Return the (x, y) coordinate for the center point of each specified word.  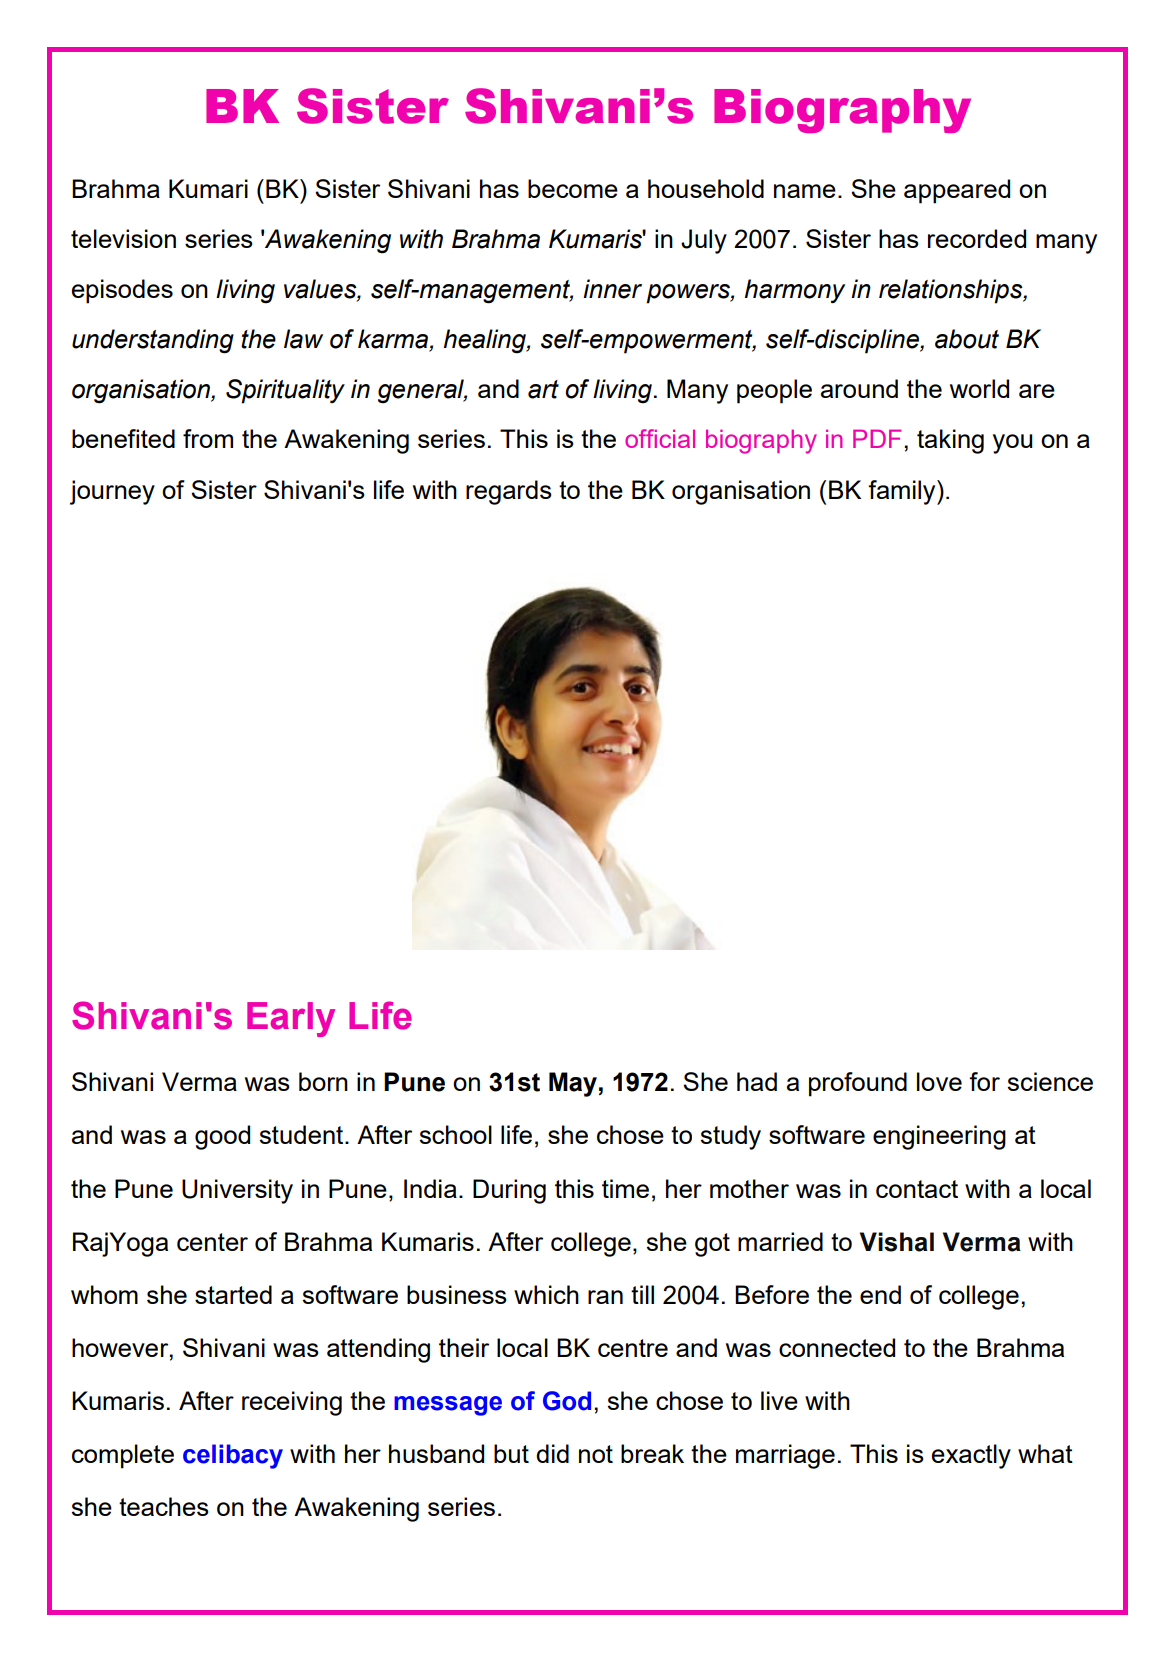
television (123, 238)
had (757, 1081)
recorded (977, 238)
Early (291, 1019)
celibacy (233, 1456)
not (596, 1454)
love (939, 1081)
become (573, 188)
